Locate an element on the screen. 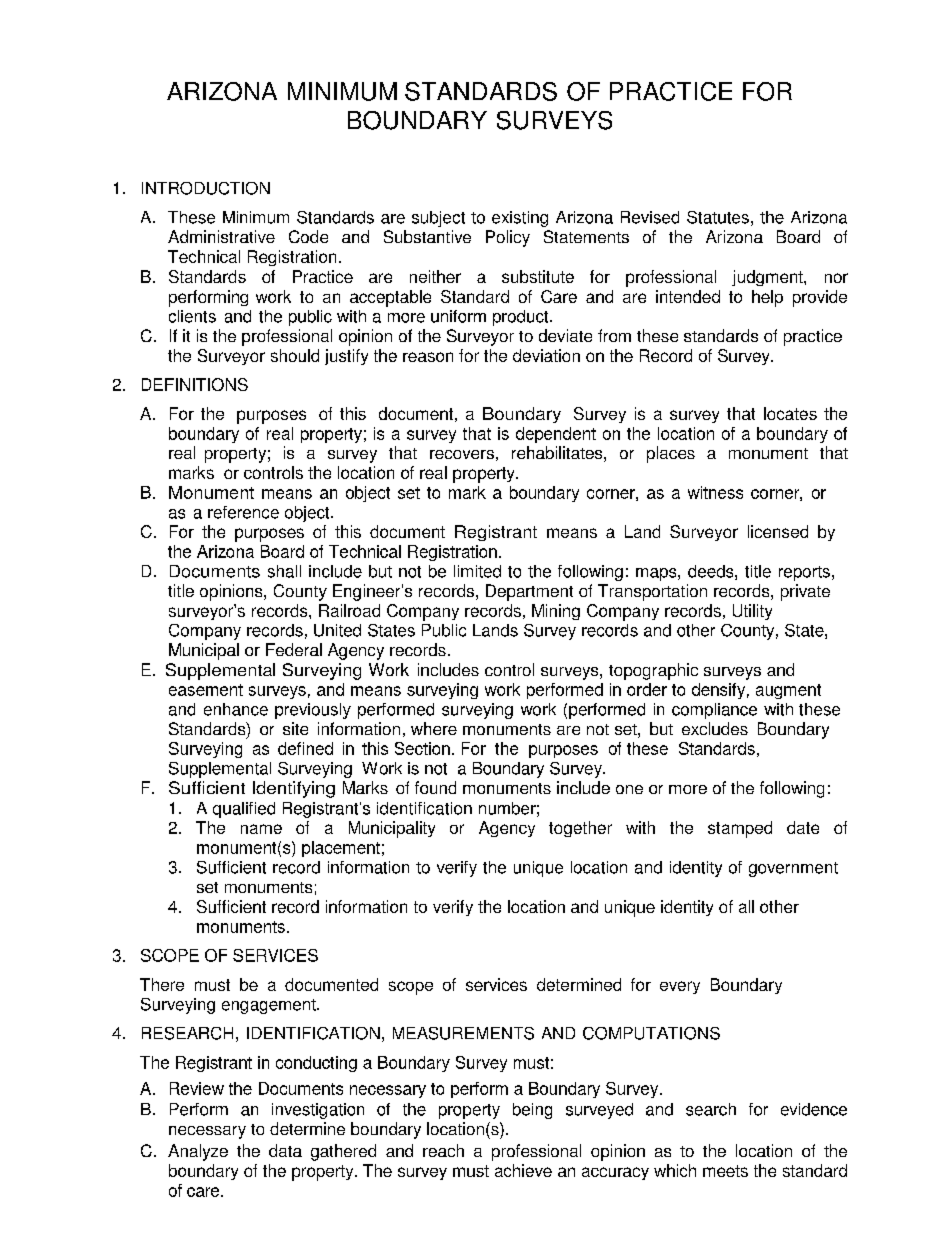 Image resolution: width=952 pixels, height=1233 pixels. placement is located at coordinates (341, 849).
